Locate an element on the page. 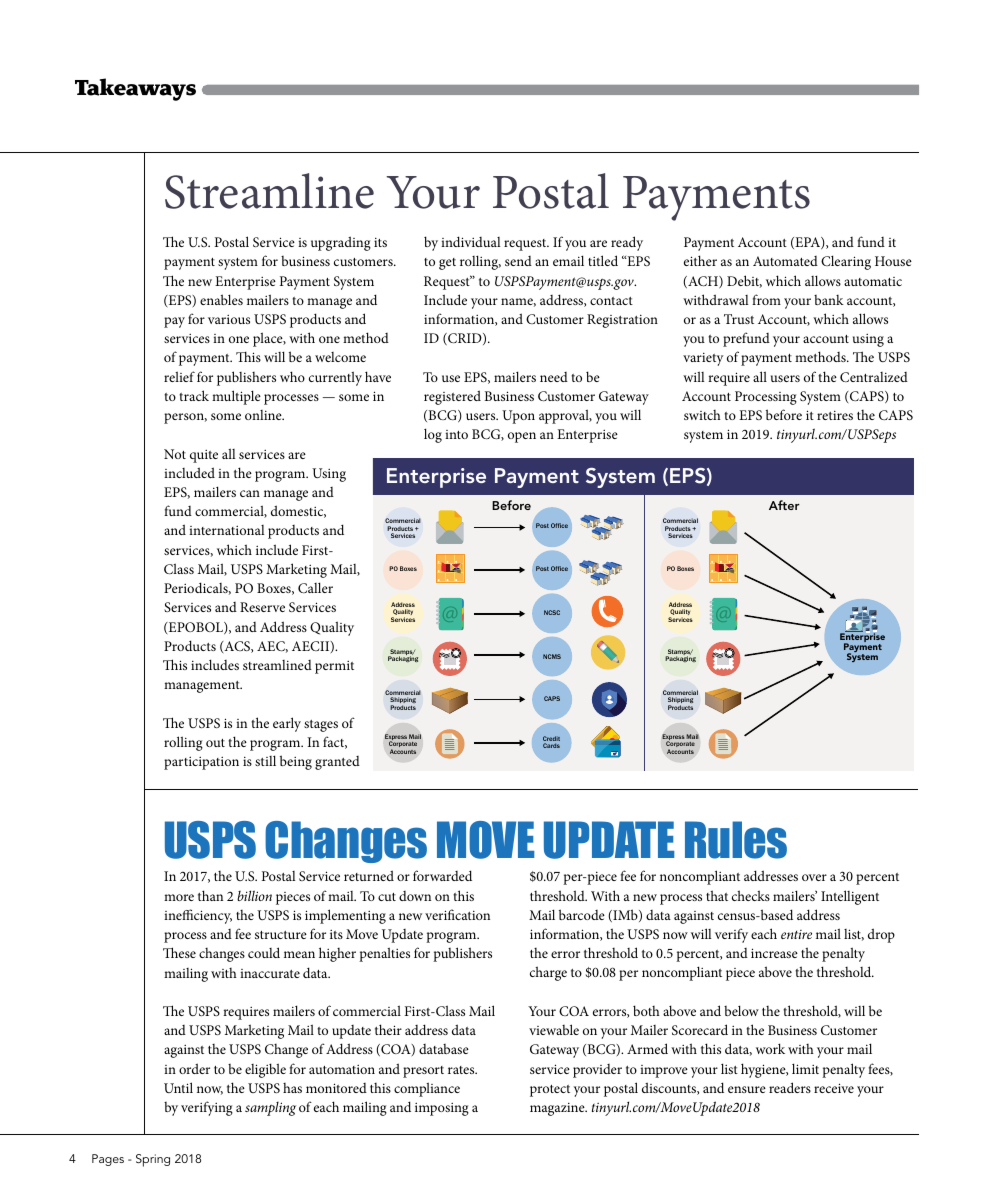 The height and width of the image is (1204, 996). quite is located at coordinates (204, 456).
